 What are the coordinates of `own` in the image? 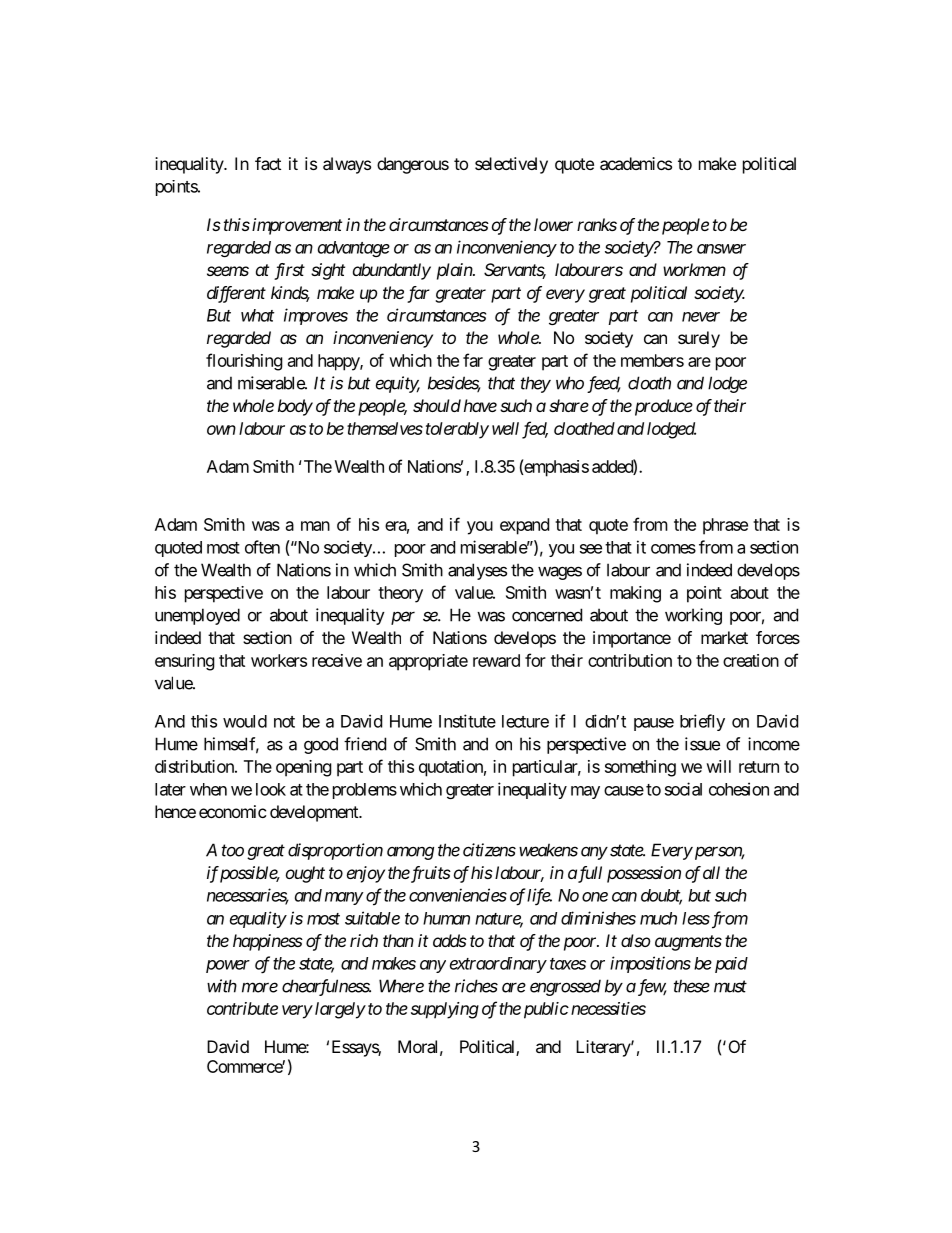 It's located at (221, 430).
